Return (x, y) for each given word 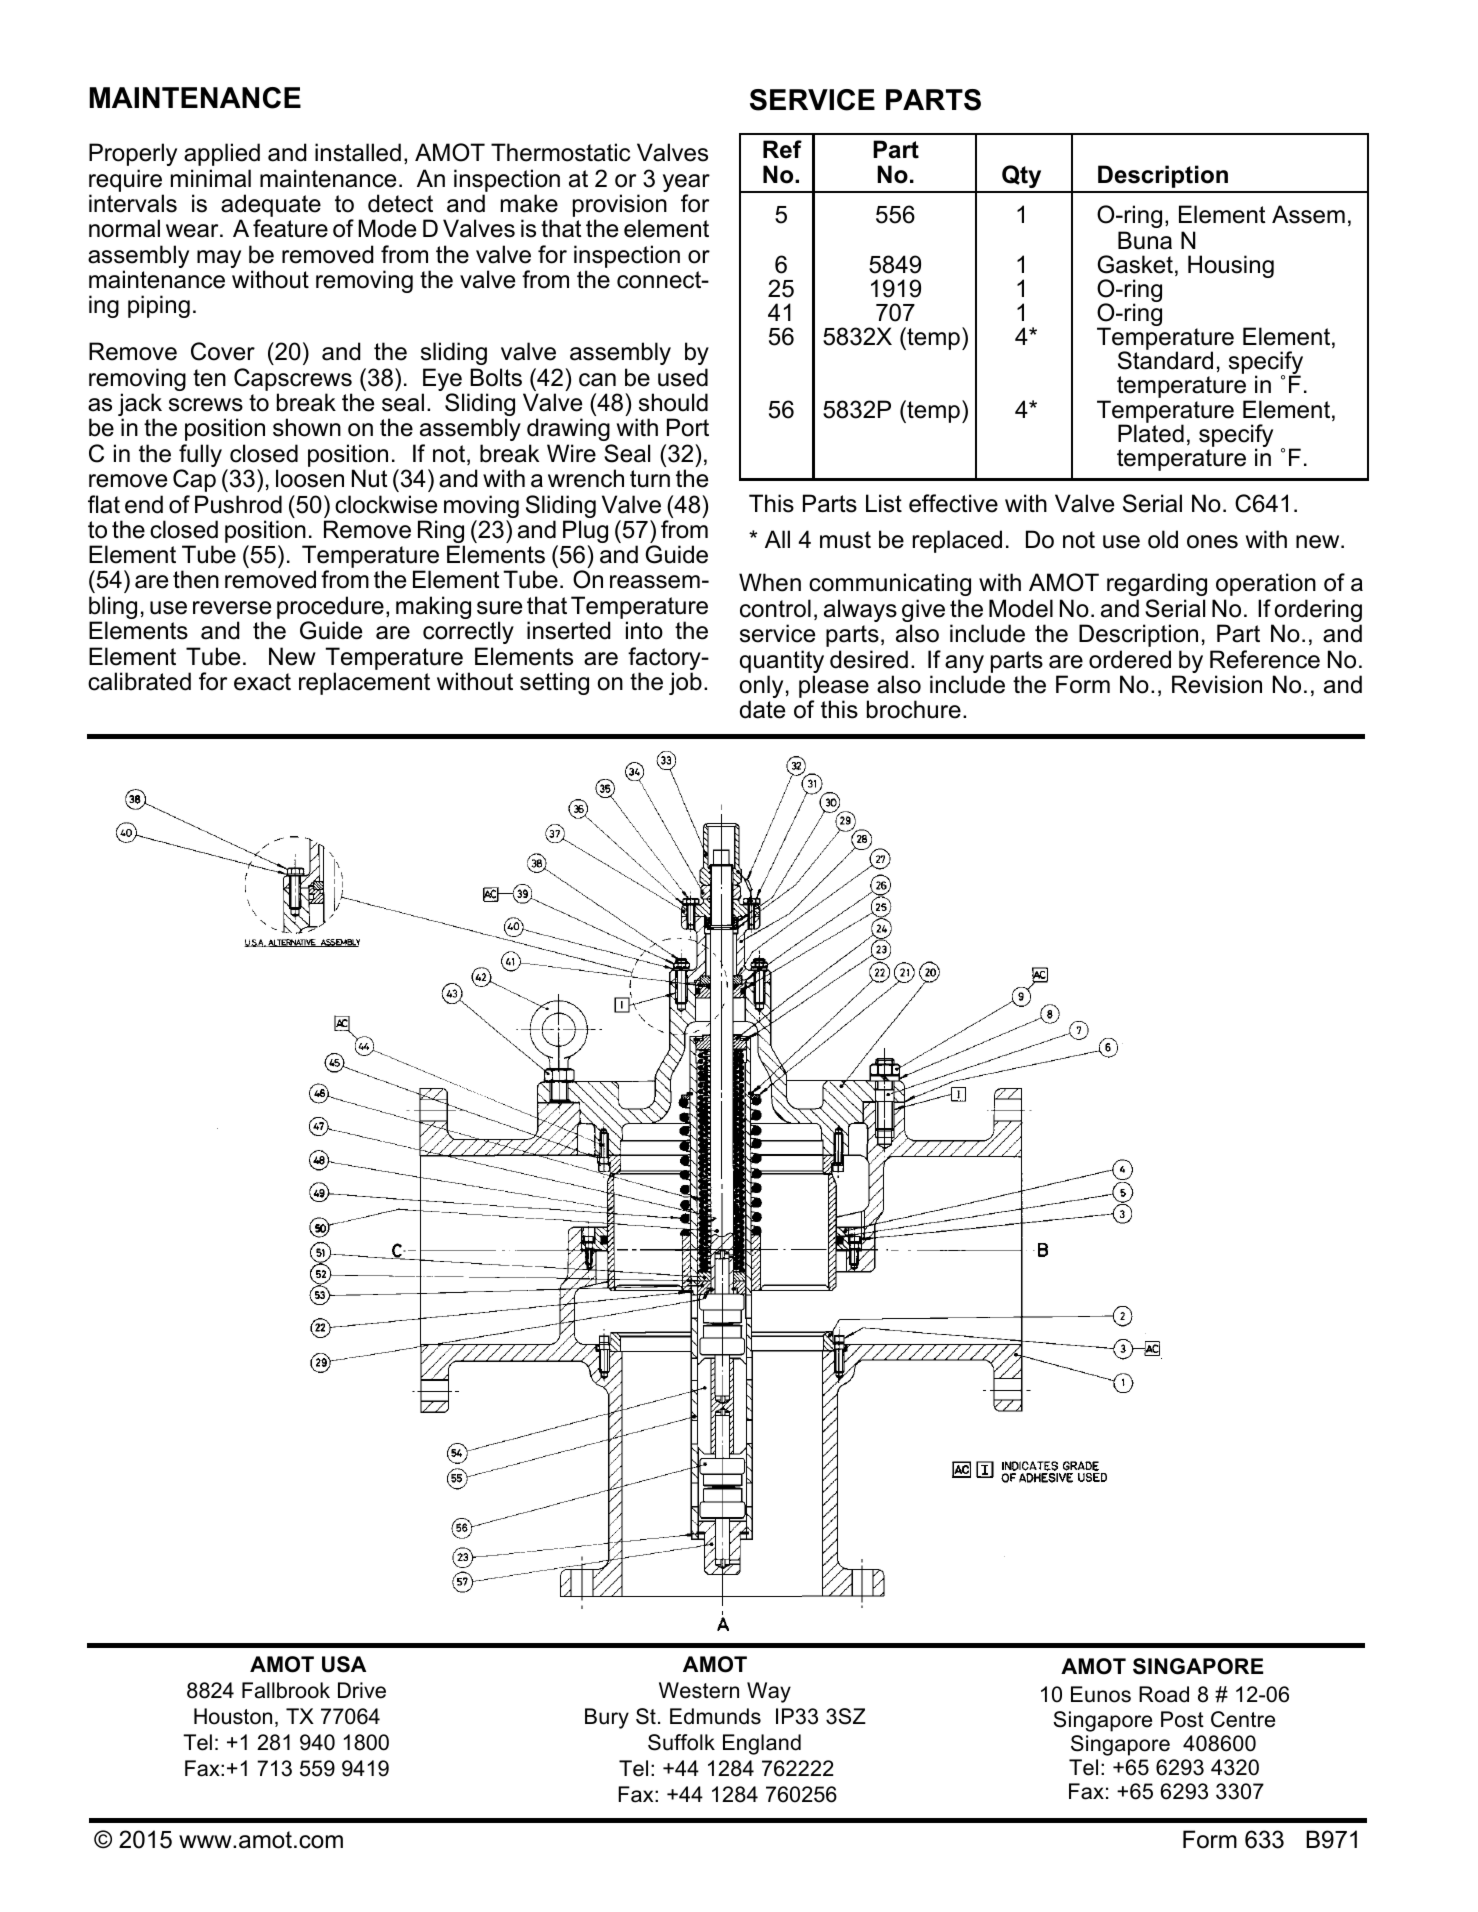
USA (344, 1664)
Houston (233, 1716)
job (685, 683)
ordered (1130, 659)
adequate (271, 207)
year (686, 184)
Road (1164, 1694)
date (762, 709)
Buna (1145, 240)
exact (262, 682)
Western (699, 1690)
